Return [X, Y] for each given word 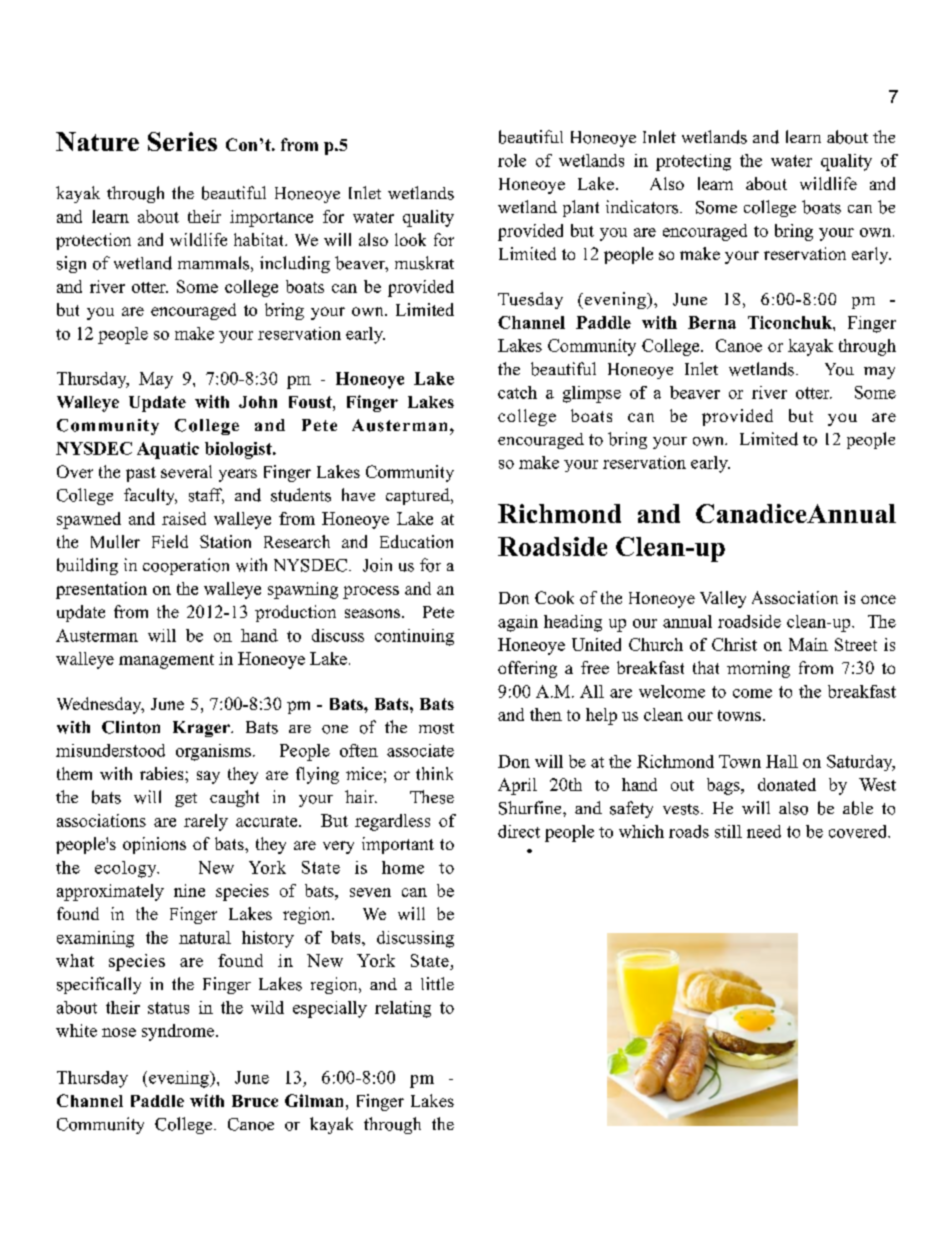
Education [416, 541]
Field [170, 541]
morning [758, 669]
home [403, 867]
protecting [693, 162]
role [512, 160]
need [764, 831]
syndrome [179, 1032]
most [436, 728]
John [258, 402]
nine [189, 890]
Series [182, 141]
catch [517, 392]
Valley [723, 599]
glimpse [592, 394]
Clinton [131, 727]
